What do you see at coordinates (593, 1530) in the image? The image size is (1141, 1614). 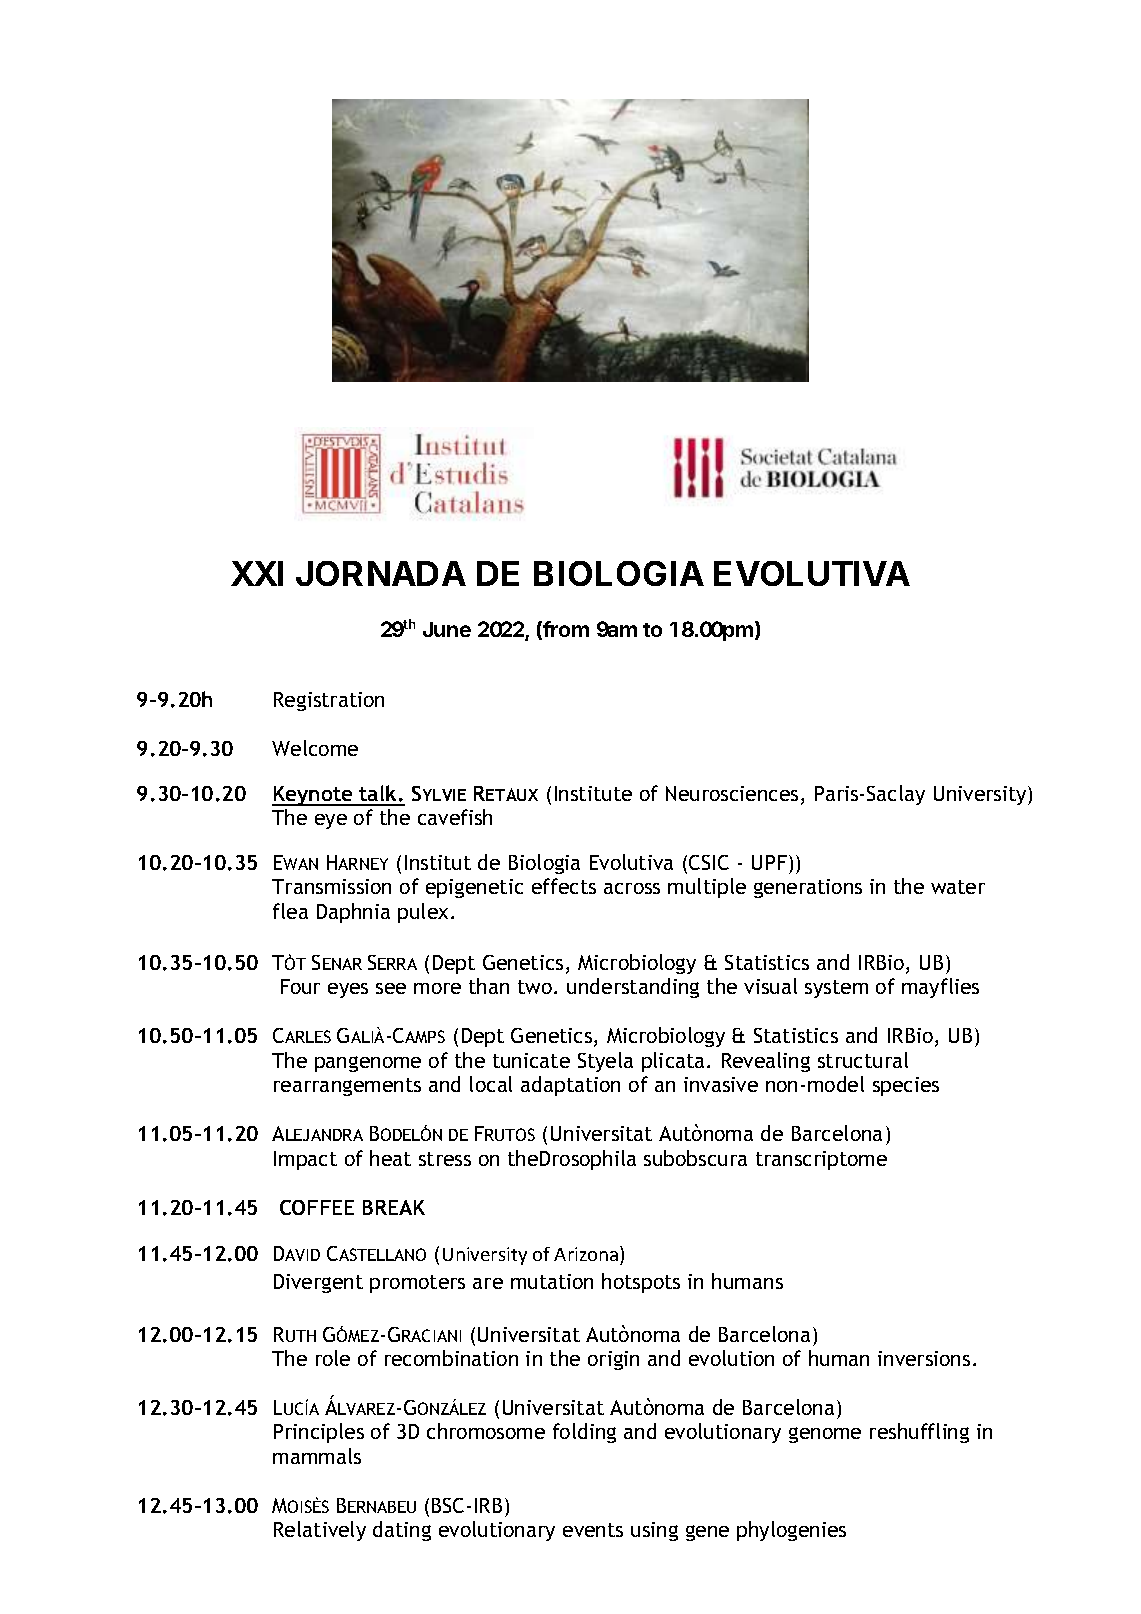 I see `events` at bounding box center [593, 1530].
